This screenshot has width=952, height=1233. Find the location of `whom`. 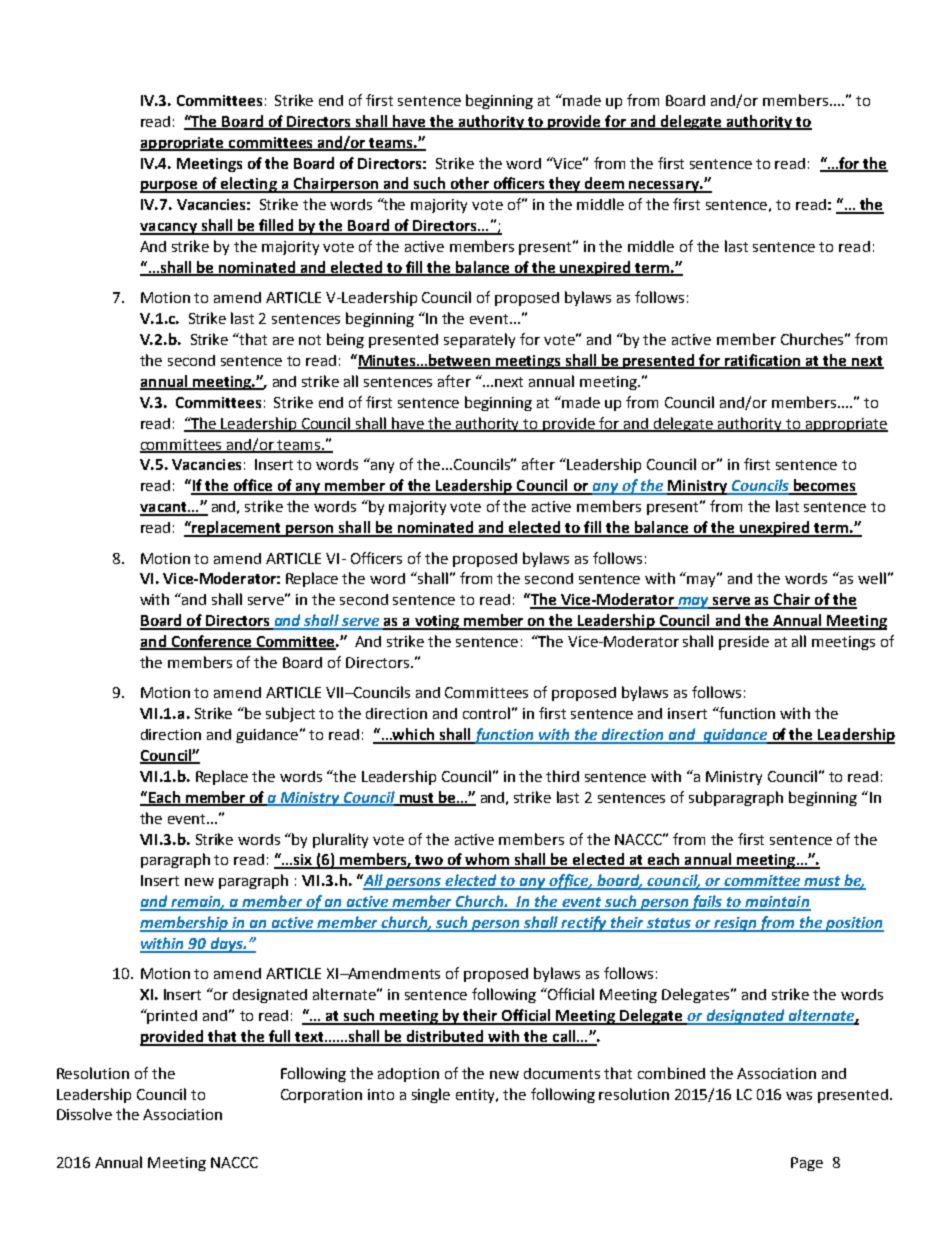

whom is located at coordinates (487, 860).
